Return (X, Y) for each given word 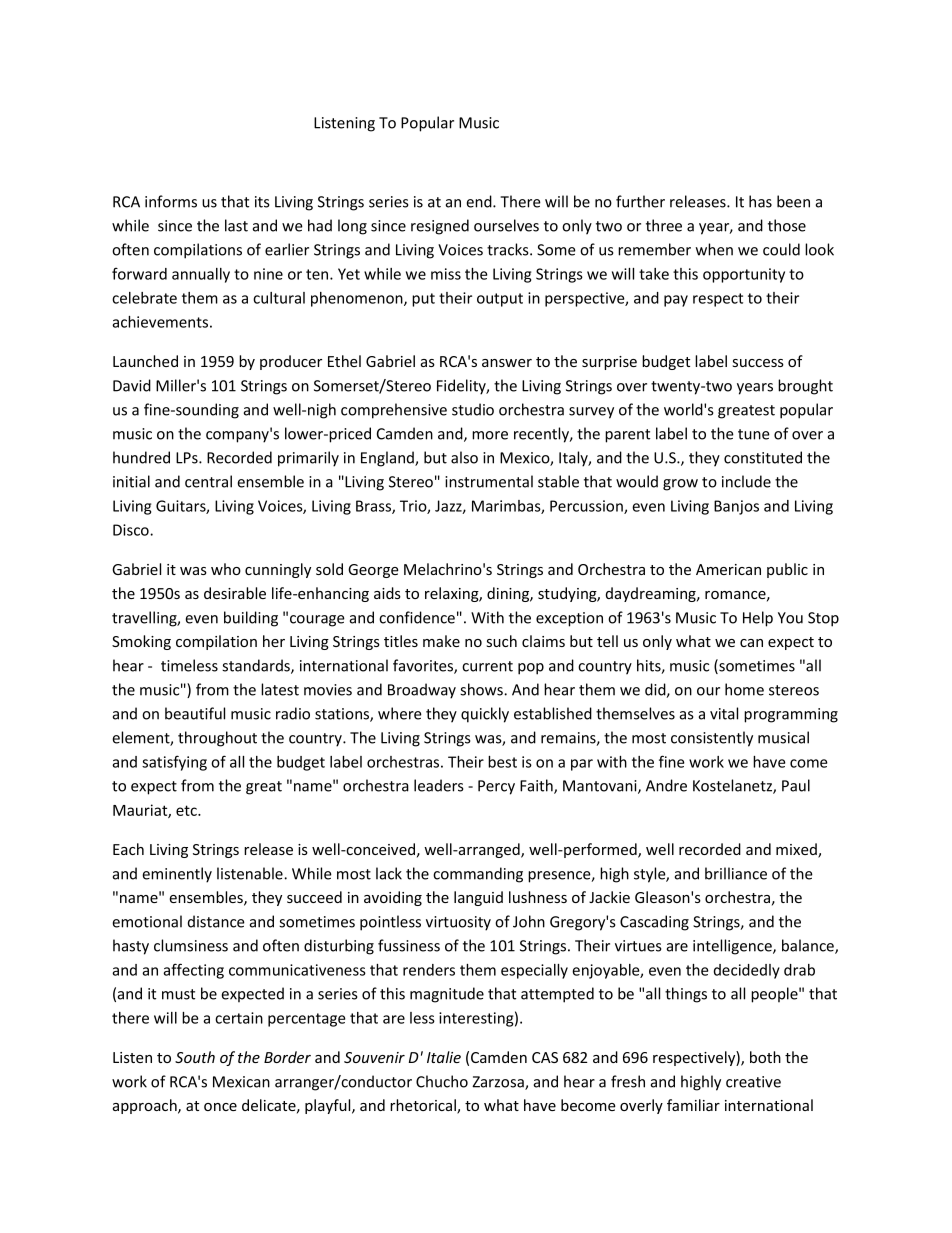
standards (257, 666)
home (744, 689)
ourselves (506, 225)
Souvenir (374, 1057)
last (236, 225)
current (487, 666)
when (714, 249)
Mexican (241, 1082)
